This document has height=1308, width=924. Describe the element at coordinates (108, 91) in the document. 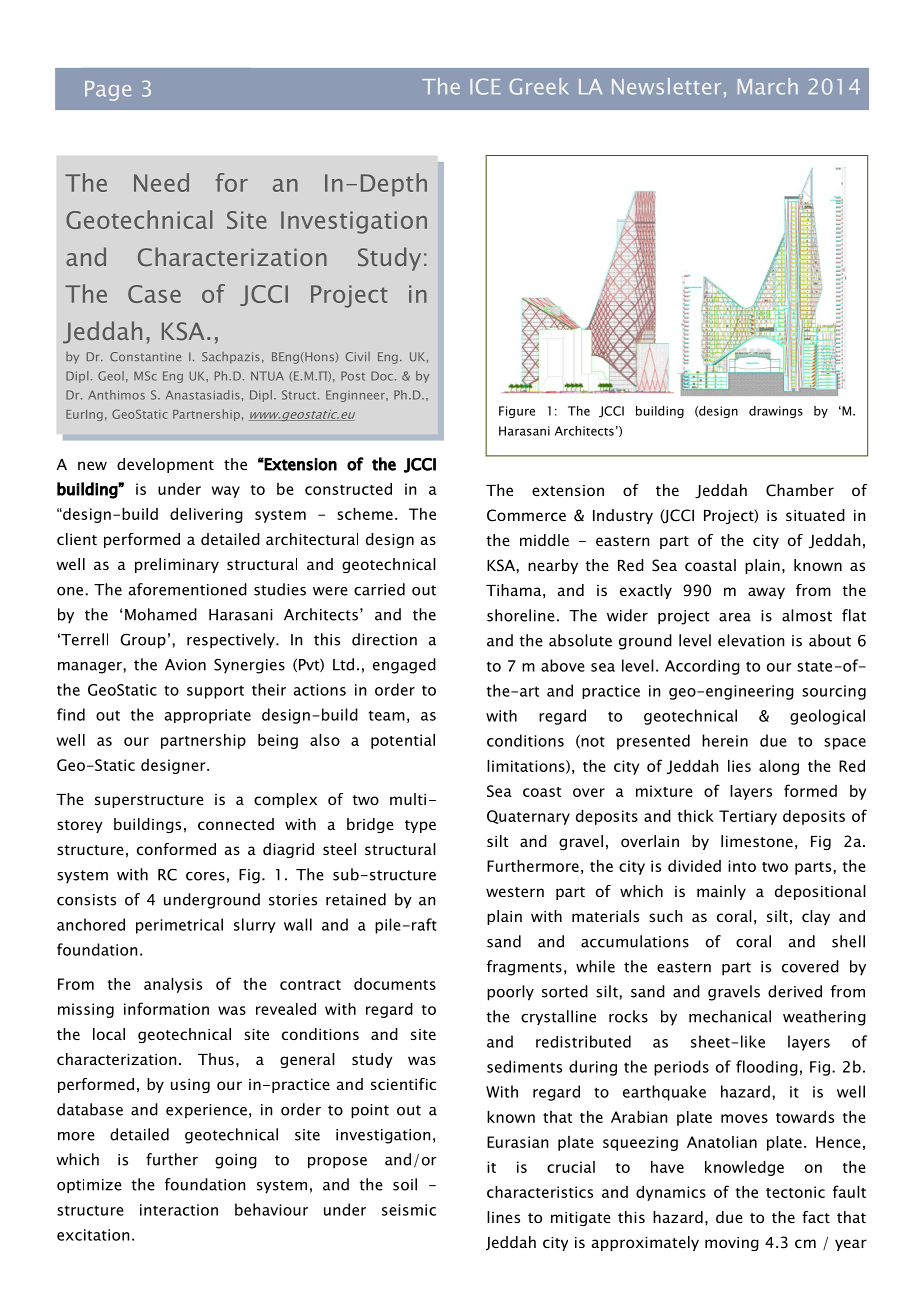

I see `Page` at that location.
